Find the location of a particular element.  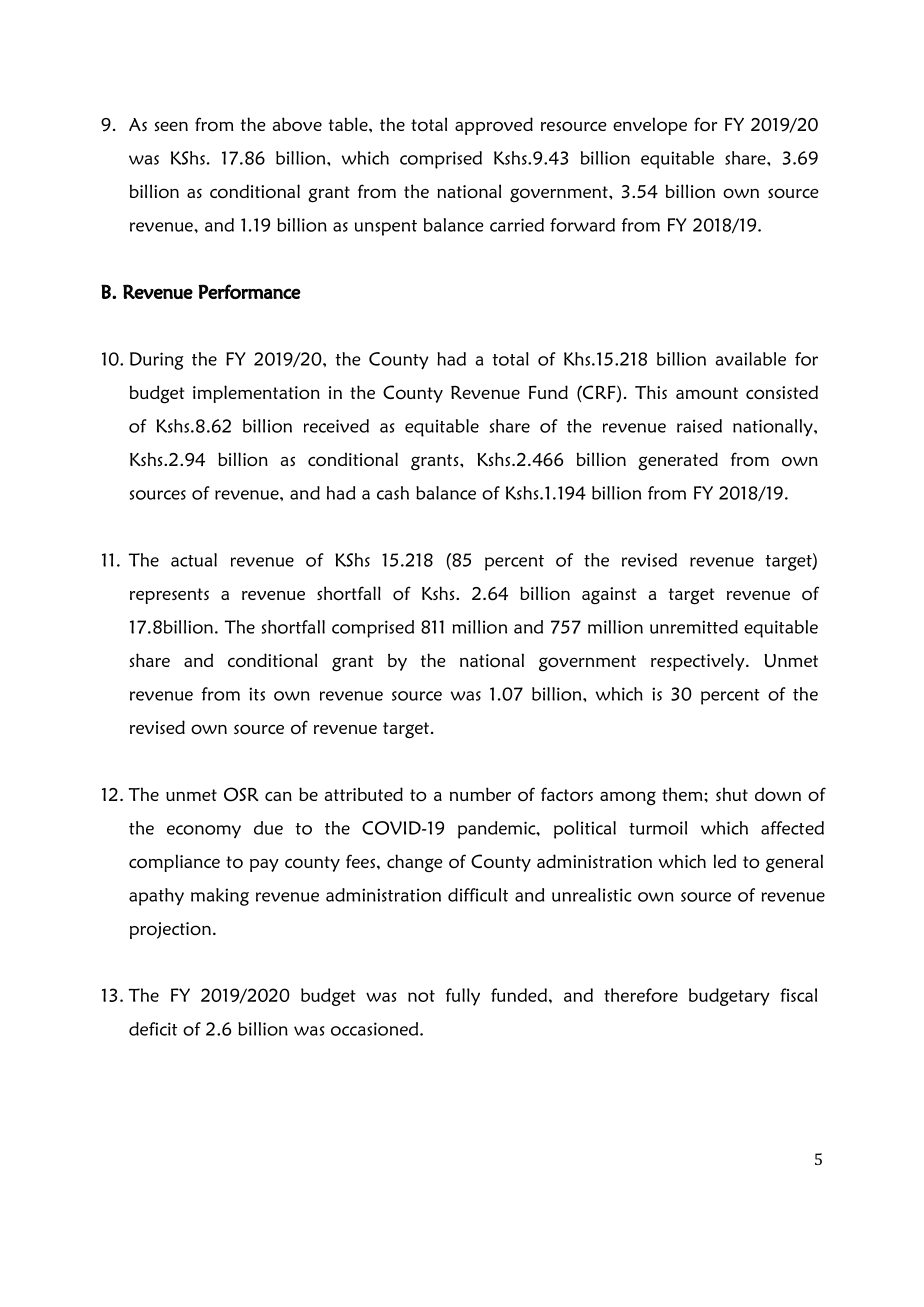

implementation is located at coordinates (256, 394).
